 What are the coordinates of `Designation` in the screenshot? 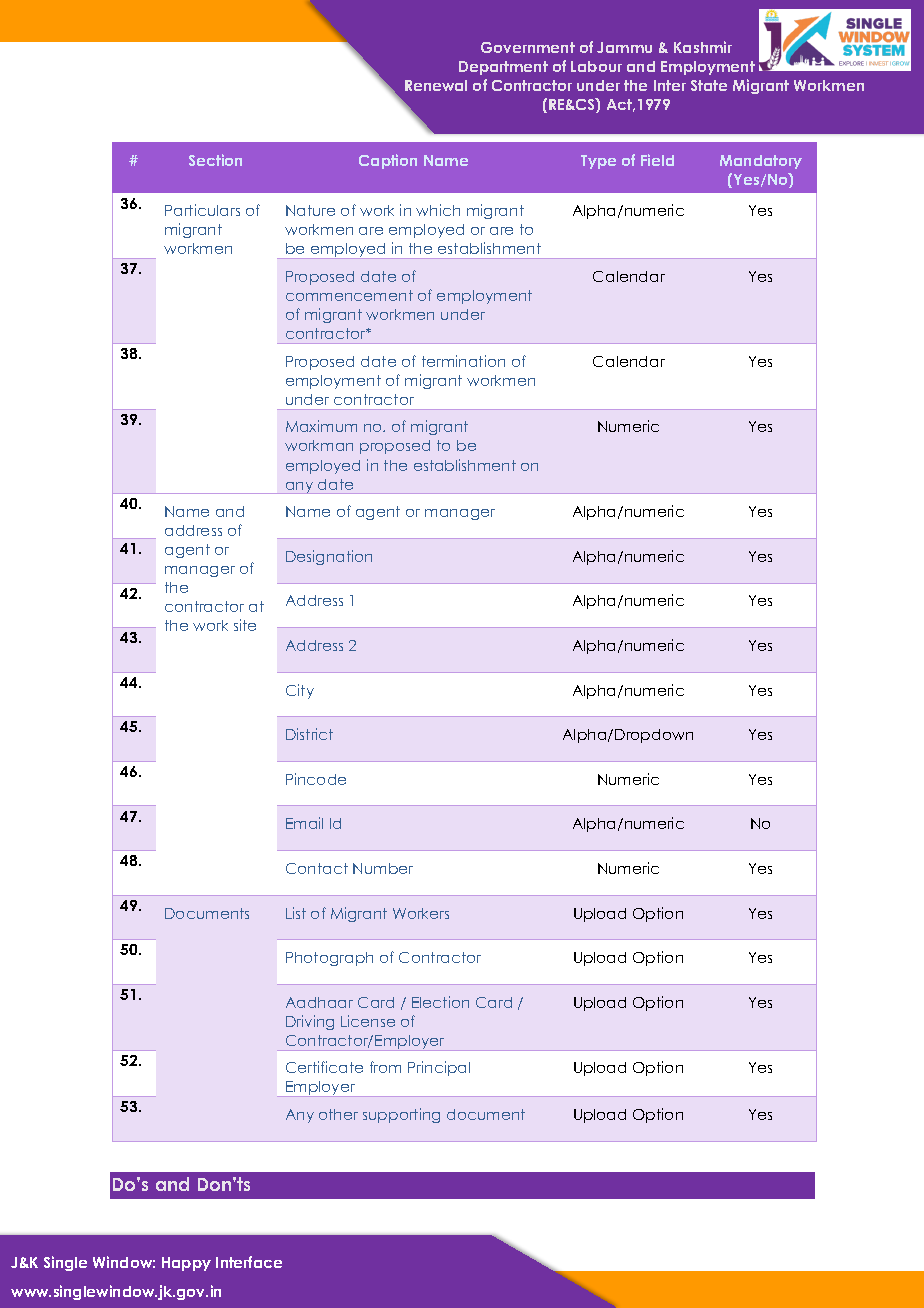 It's located at (329, 557).
